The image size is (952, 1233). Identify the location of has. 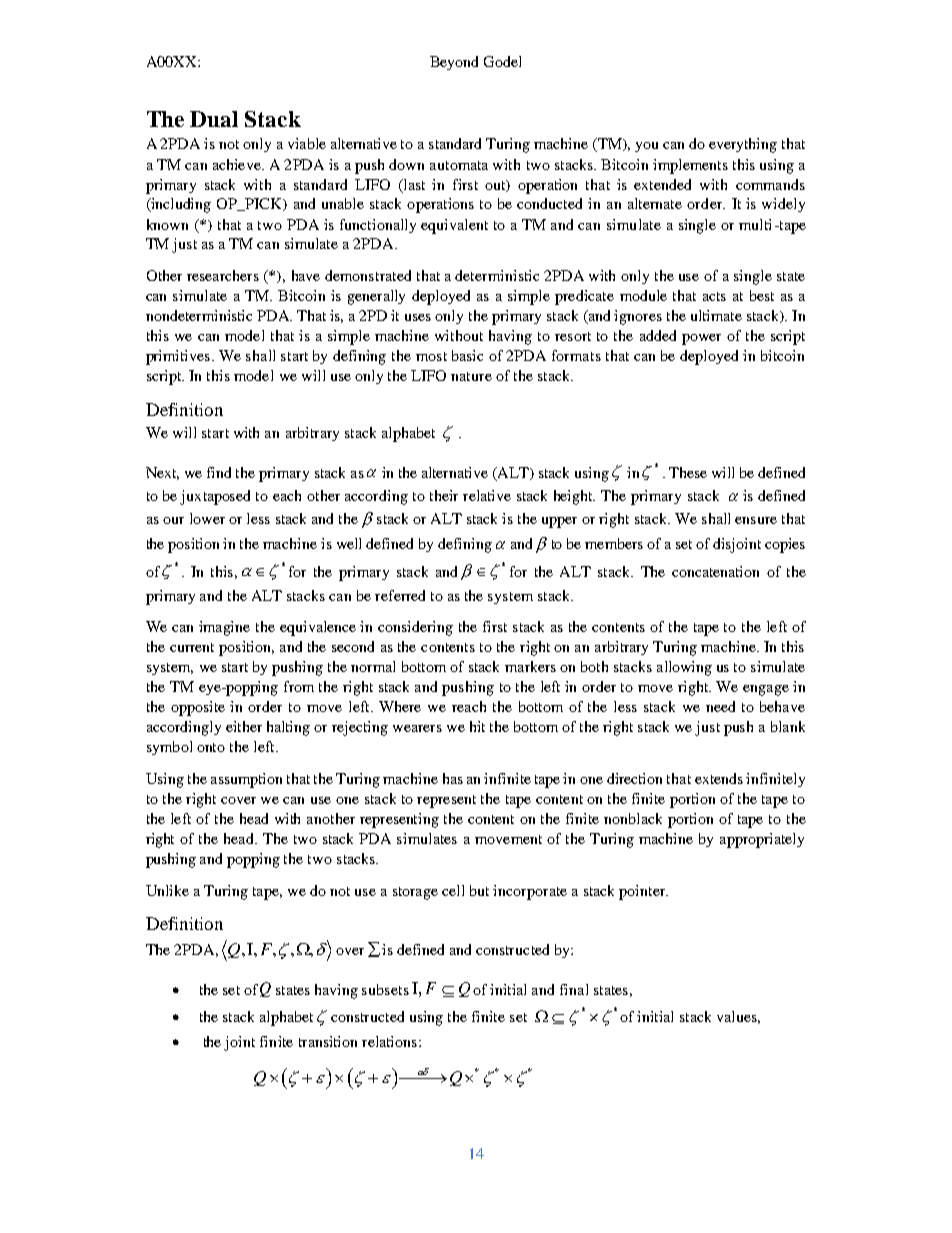
(453, 778).
